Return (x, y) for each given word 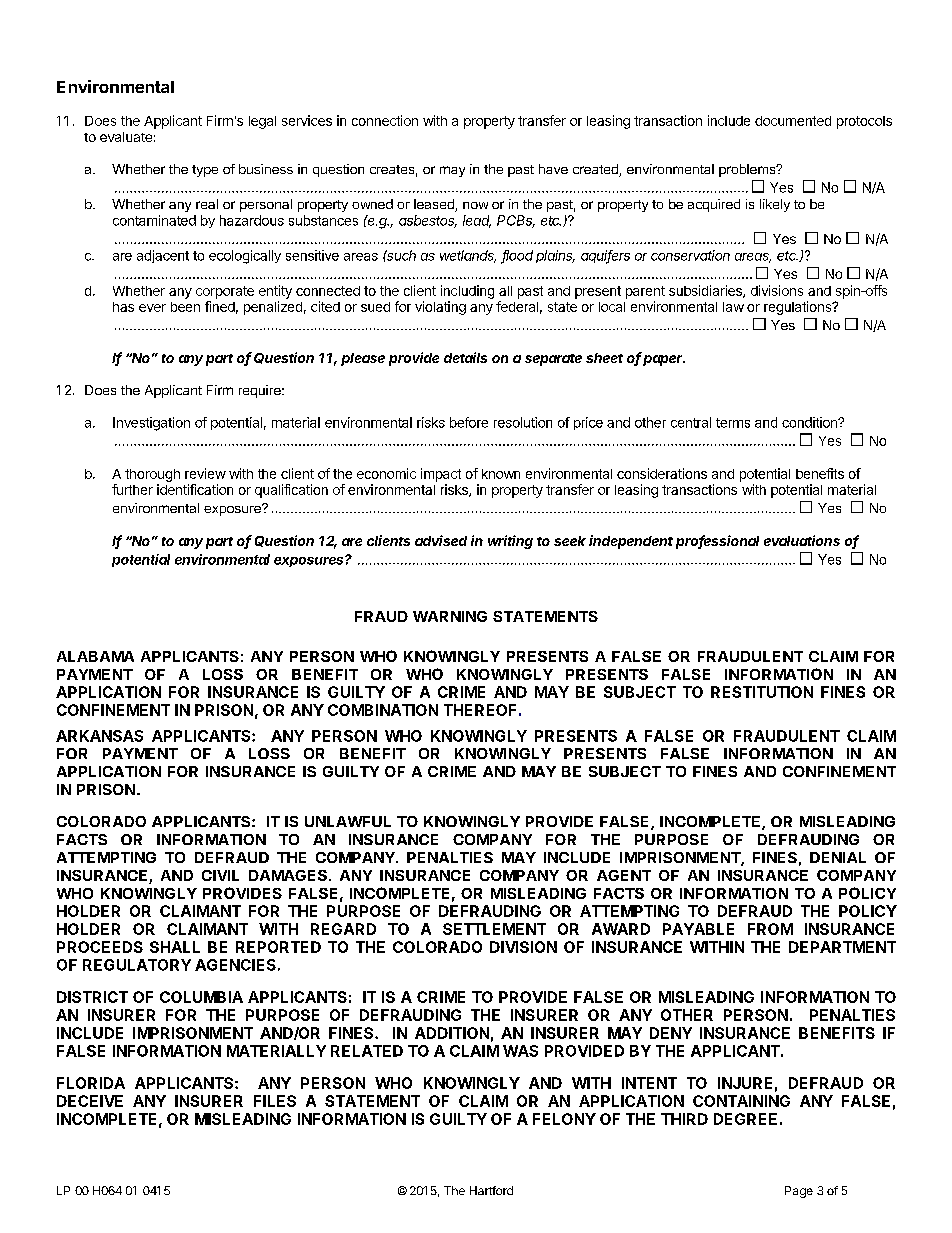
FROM (770, 929)
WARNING (450, 616)
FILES (275, 1101)
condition (810, 422)
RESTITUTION (762, 692)
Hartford (491, 1190)
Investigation (151, 424)
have (553, 169)
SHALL (175, 947)
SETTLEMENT (494, 929)
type (205, 171)
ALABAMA (95, 656)
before (469, 422)
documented (793, 121)
